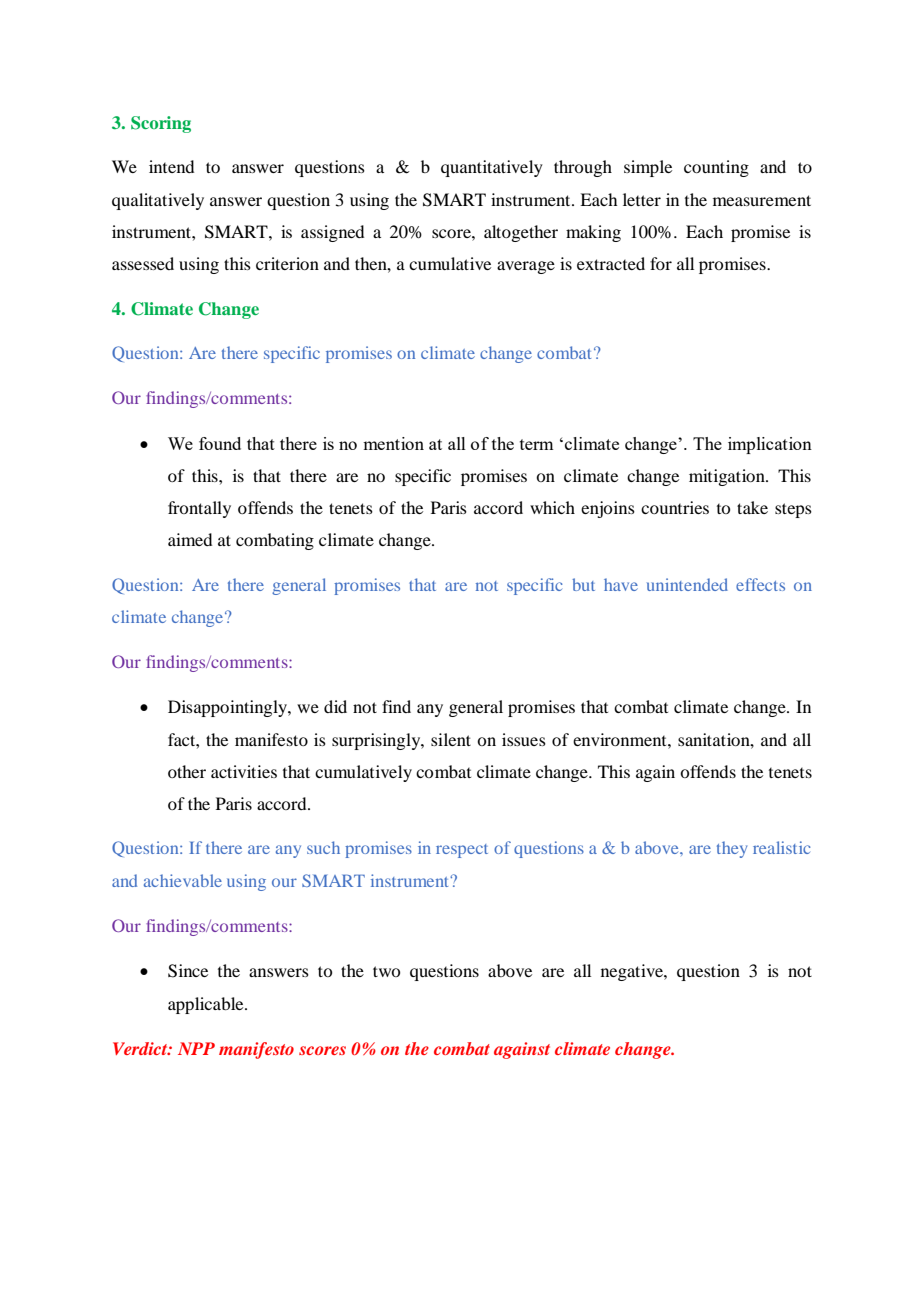 Image resolution: width=924 pixels, height=1308 pixels. What do you see at coordinates (207, 1005) in the screenshot?
I see `applicable` at bounding box center [207, 1005].
